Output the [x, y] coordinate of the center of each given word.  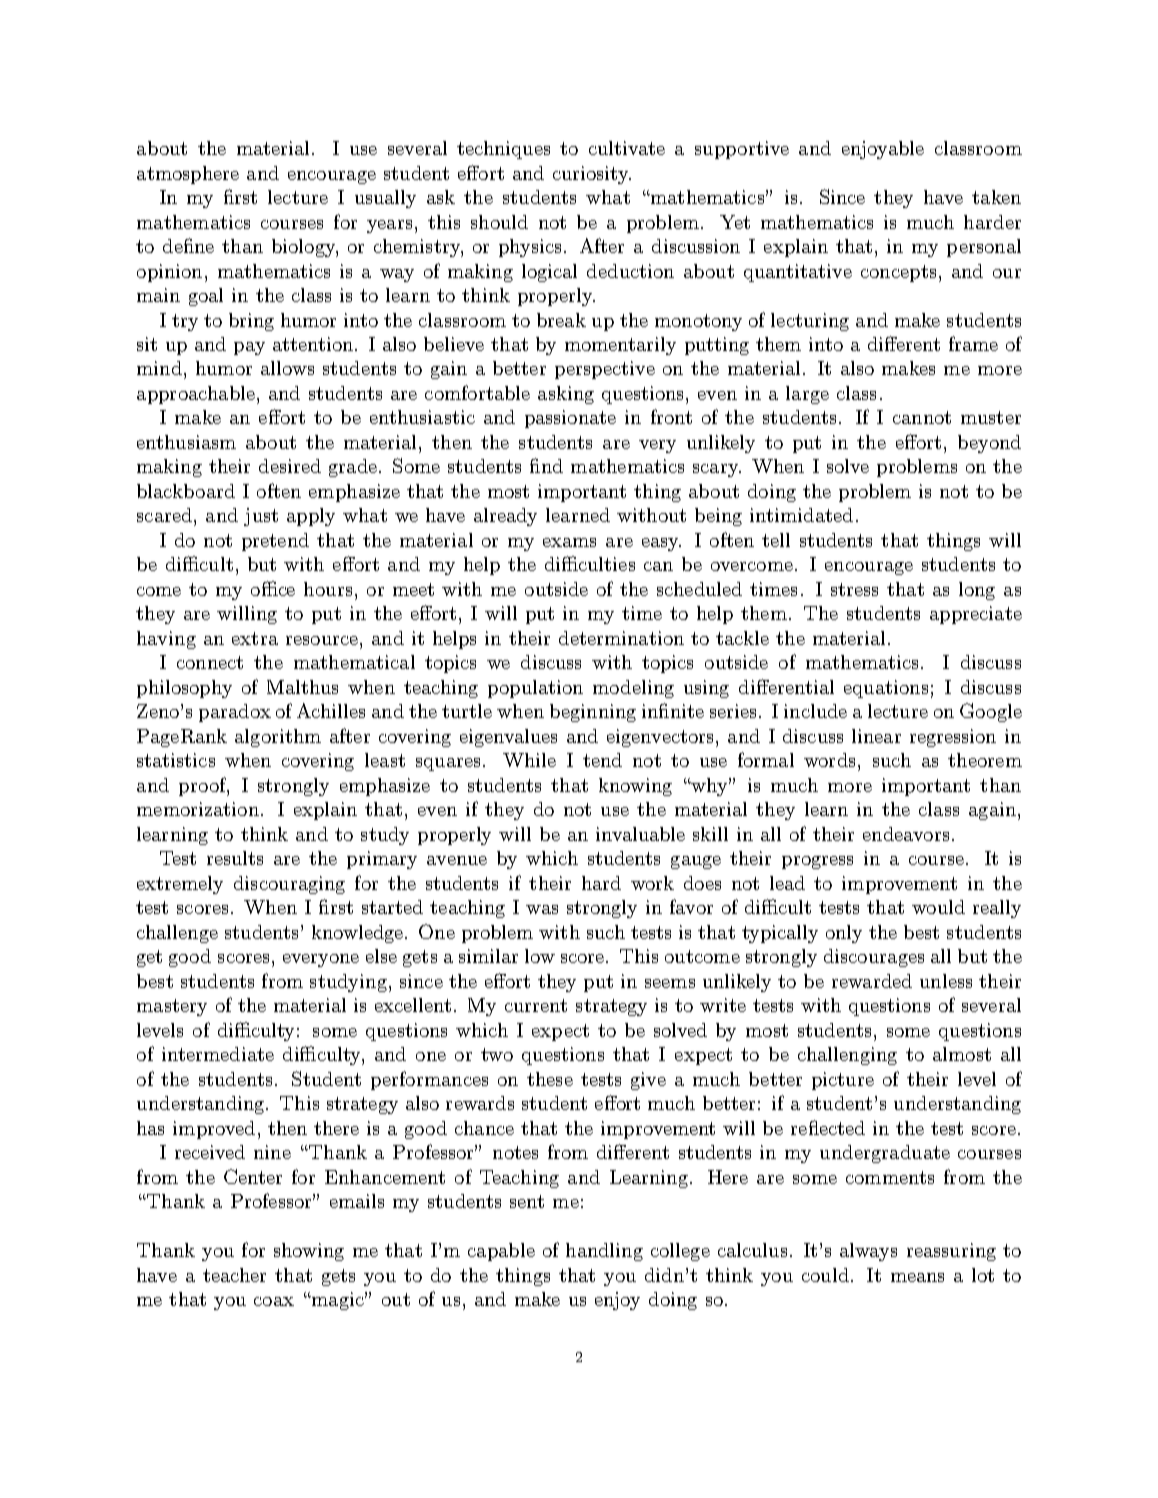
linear [876, 736]
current [536, 1005]
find [546, 465]
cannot [922, 417]
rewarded [872, 981]
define [188, 245]
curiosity [592, 175]
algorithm [278, 738]
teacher [234, 1275]
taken [996, 197]
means [917, 1277]
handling [604, 1252]
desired [290, 466]
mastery [172, 1007]
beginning [593, 713]
